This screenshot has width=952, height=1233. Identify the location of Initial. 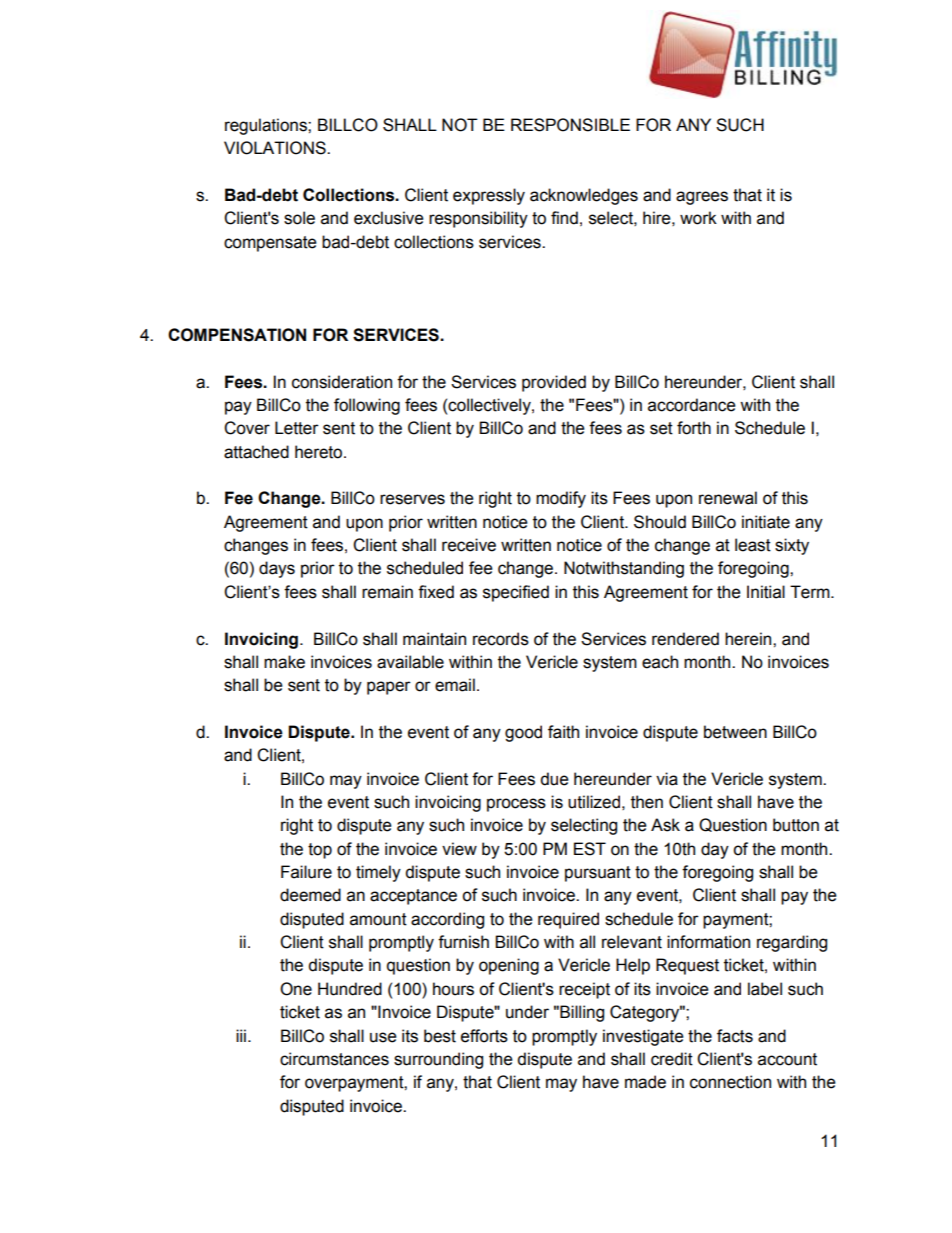
(766, 592).
